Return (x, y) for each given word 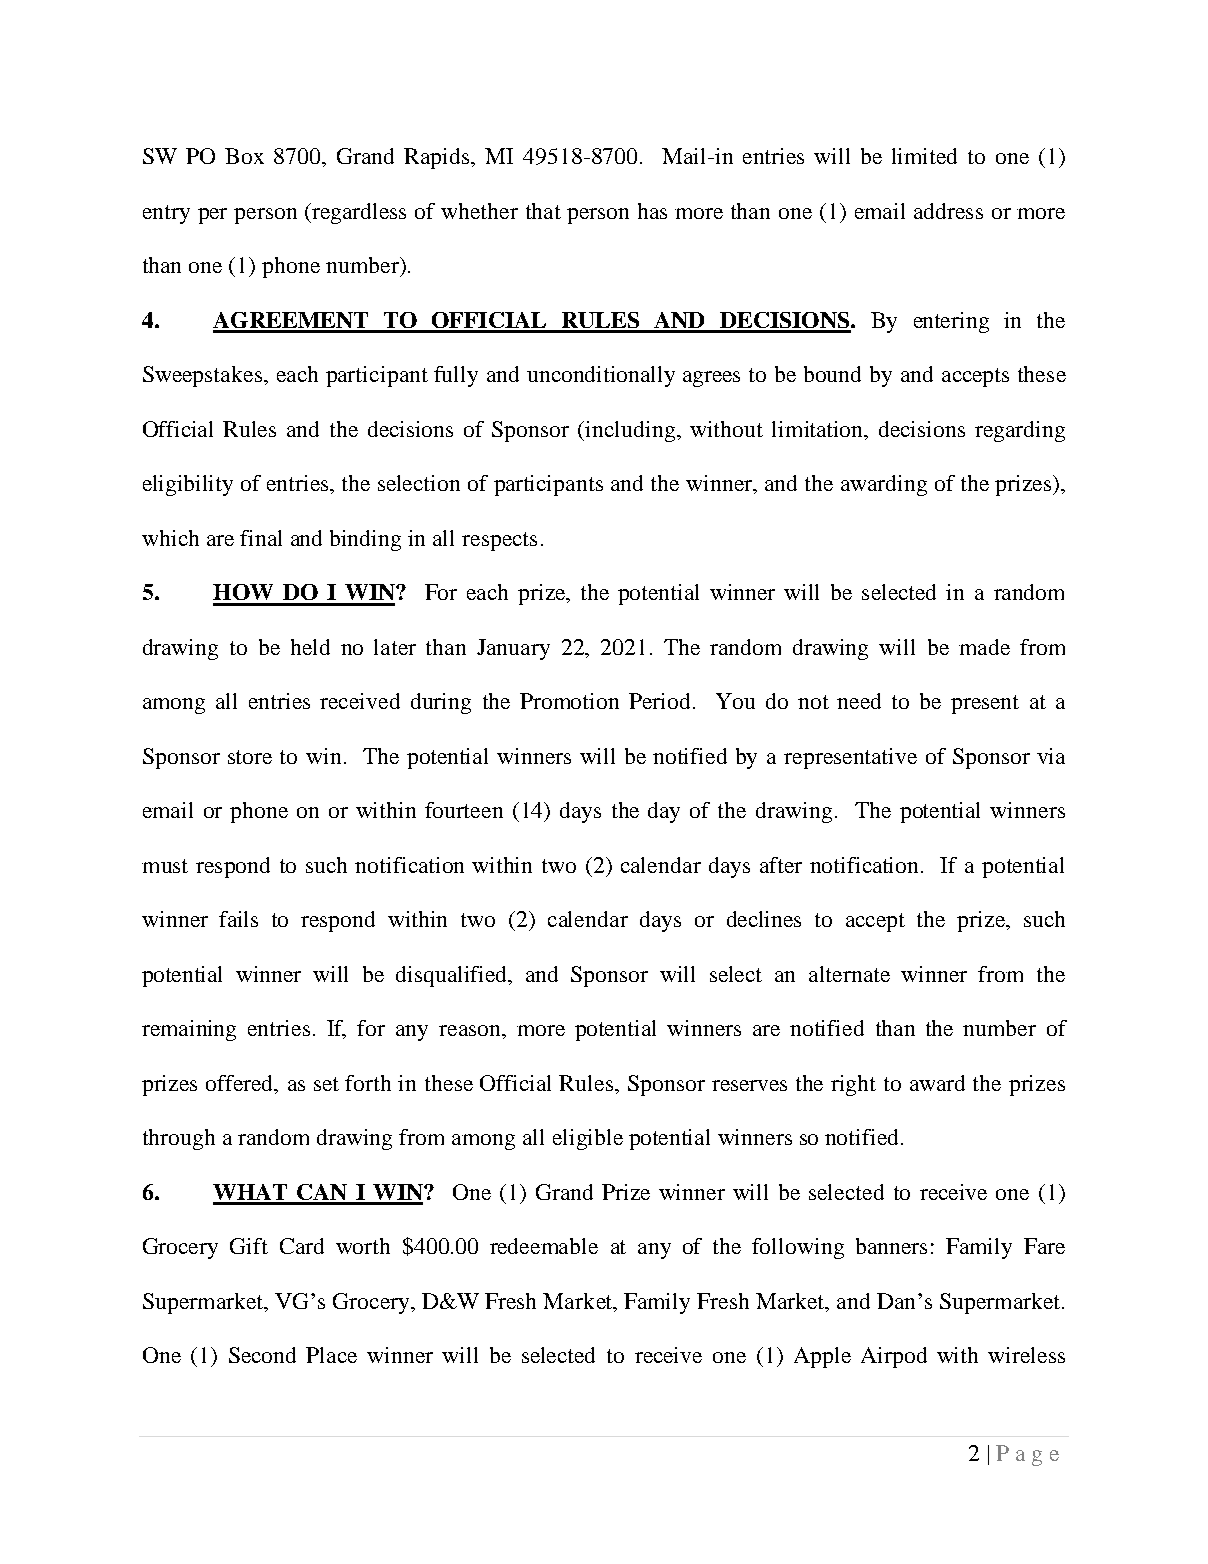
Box (244, 156)
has (652, 211)
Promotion (569, 701)
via (1051, 756)
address (948, 211)
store (250, 757)
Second (262, 1355)
